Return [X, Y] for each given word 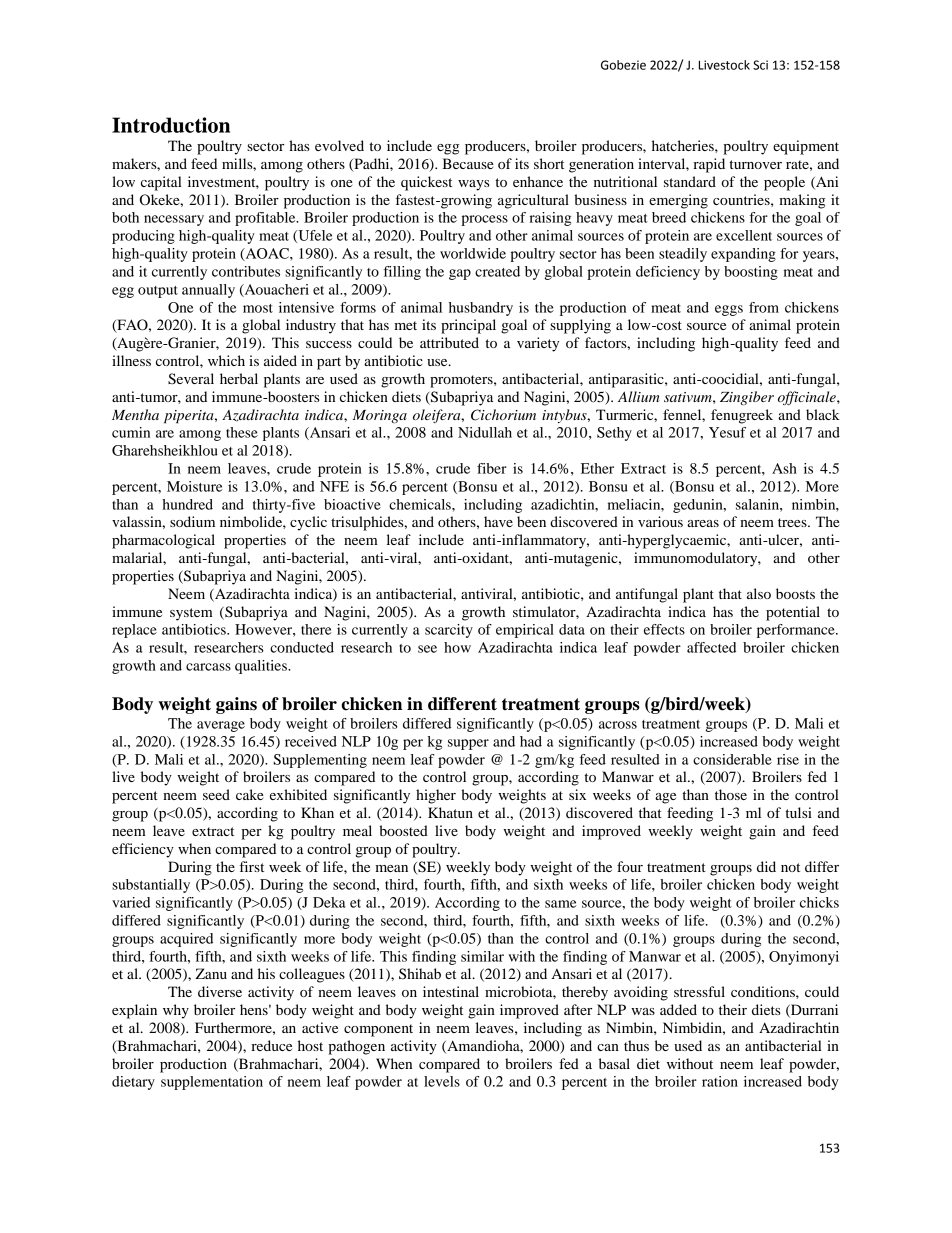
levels [442, 1081]
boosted [403, 830]
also [759, 593]
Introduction [171, 125]
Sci [760, 65]
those [731, 794]
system [191, 614]
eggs [729, 310]
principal [468, 326]
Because [468, 163]
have [498, 521]
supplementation [212, 1083]
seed [216, 794]
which [226, 360]
